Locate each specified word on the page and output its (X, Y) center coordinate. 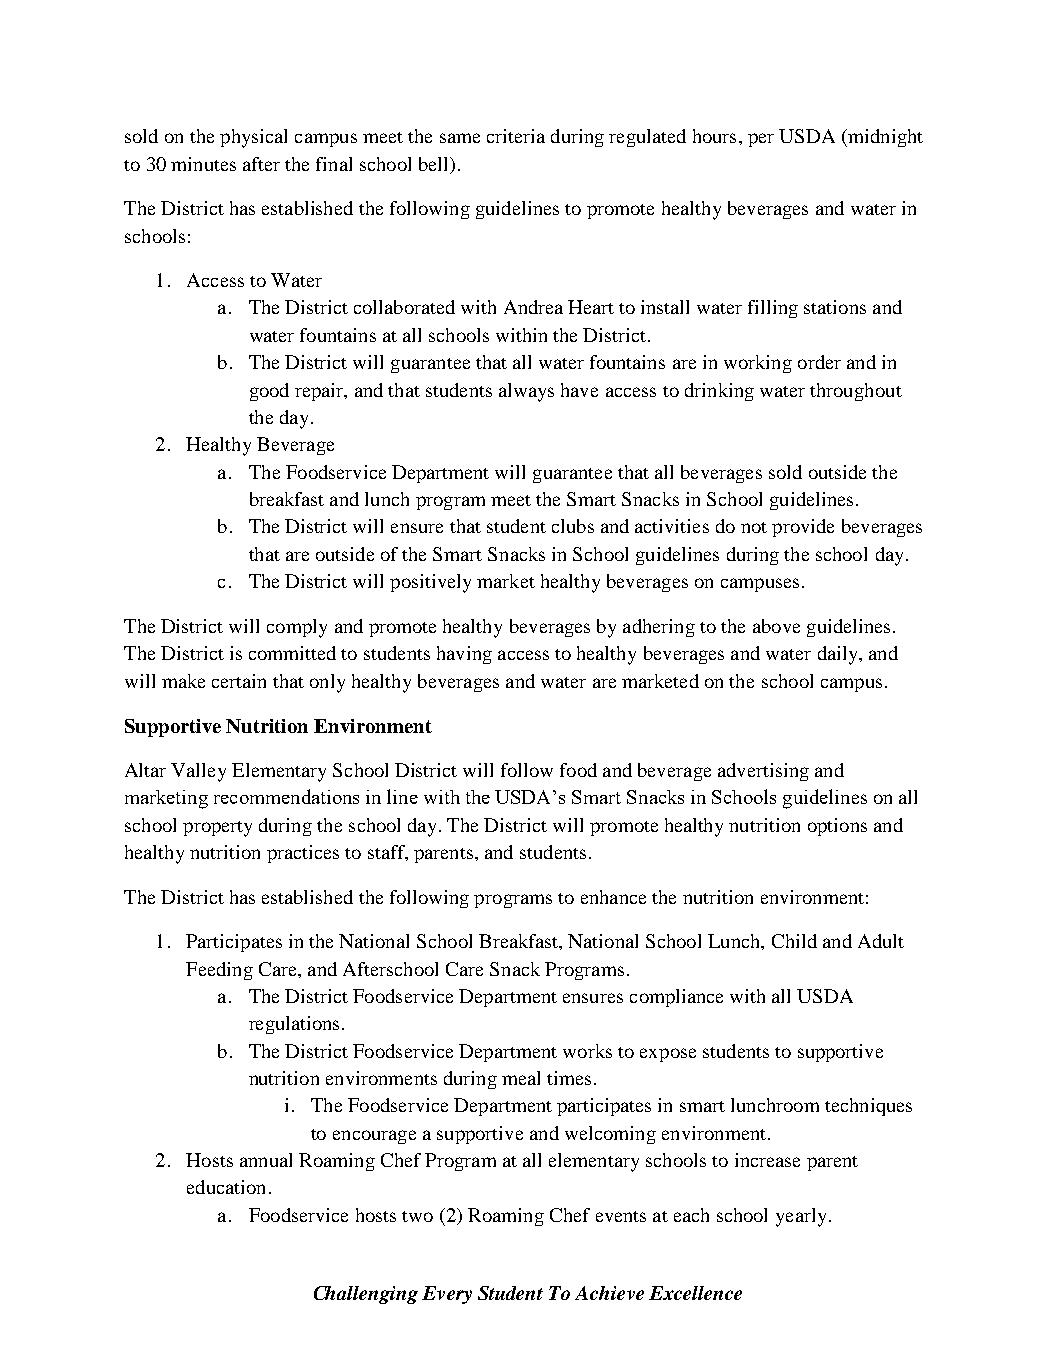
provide (803, 528)
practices (303, 854)
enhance (613, 897)
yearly (801, 1217)
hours (714, 136)
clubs (573, 526)
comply (297, 628)
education (226, 1187)
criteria (516, 136)
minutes (203, 164)
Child (794, 941)
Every (447, 1295)
